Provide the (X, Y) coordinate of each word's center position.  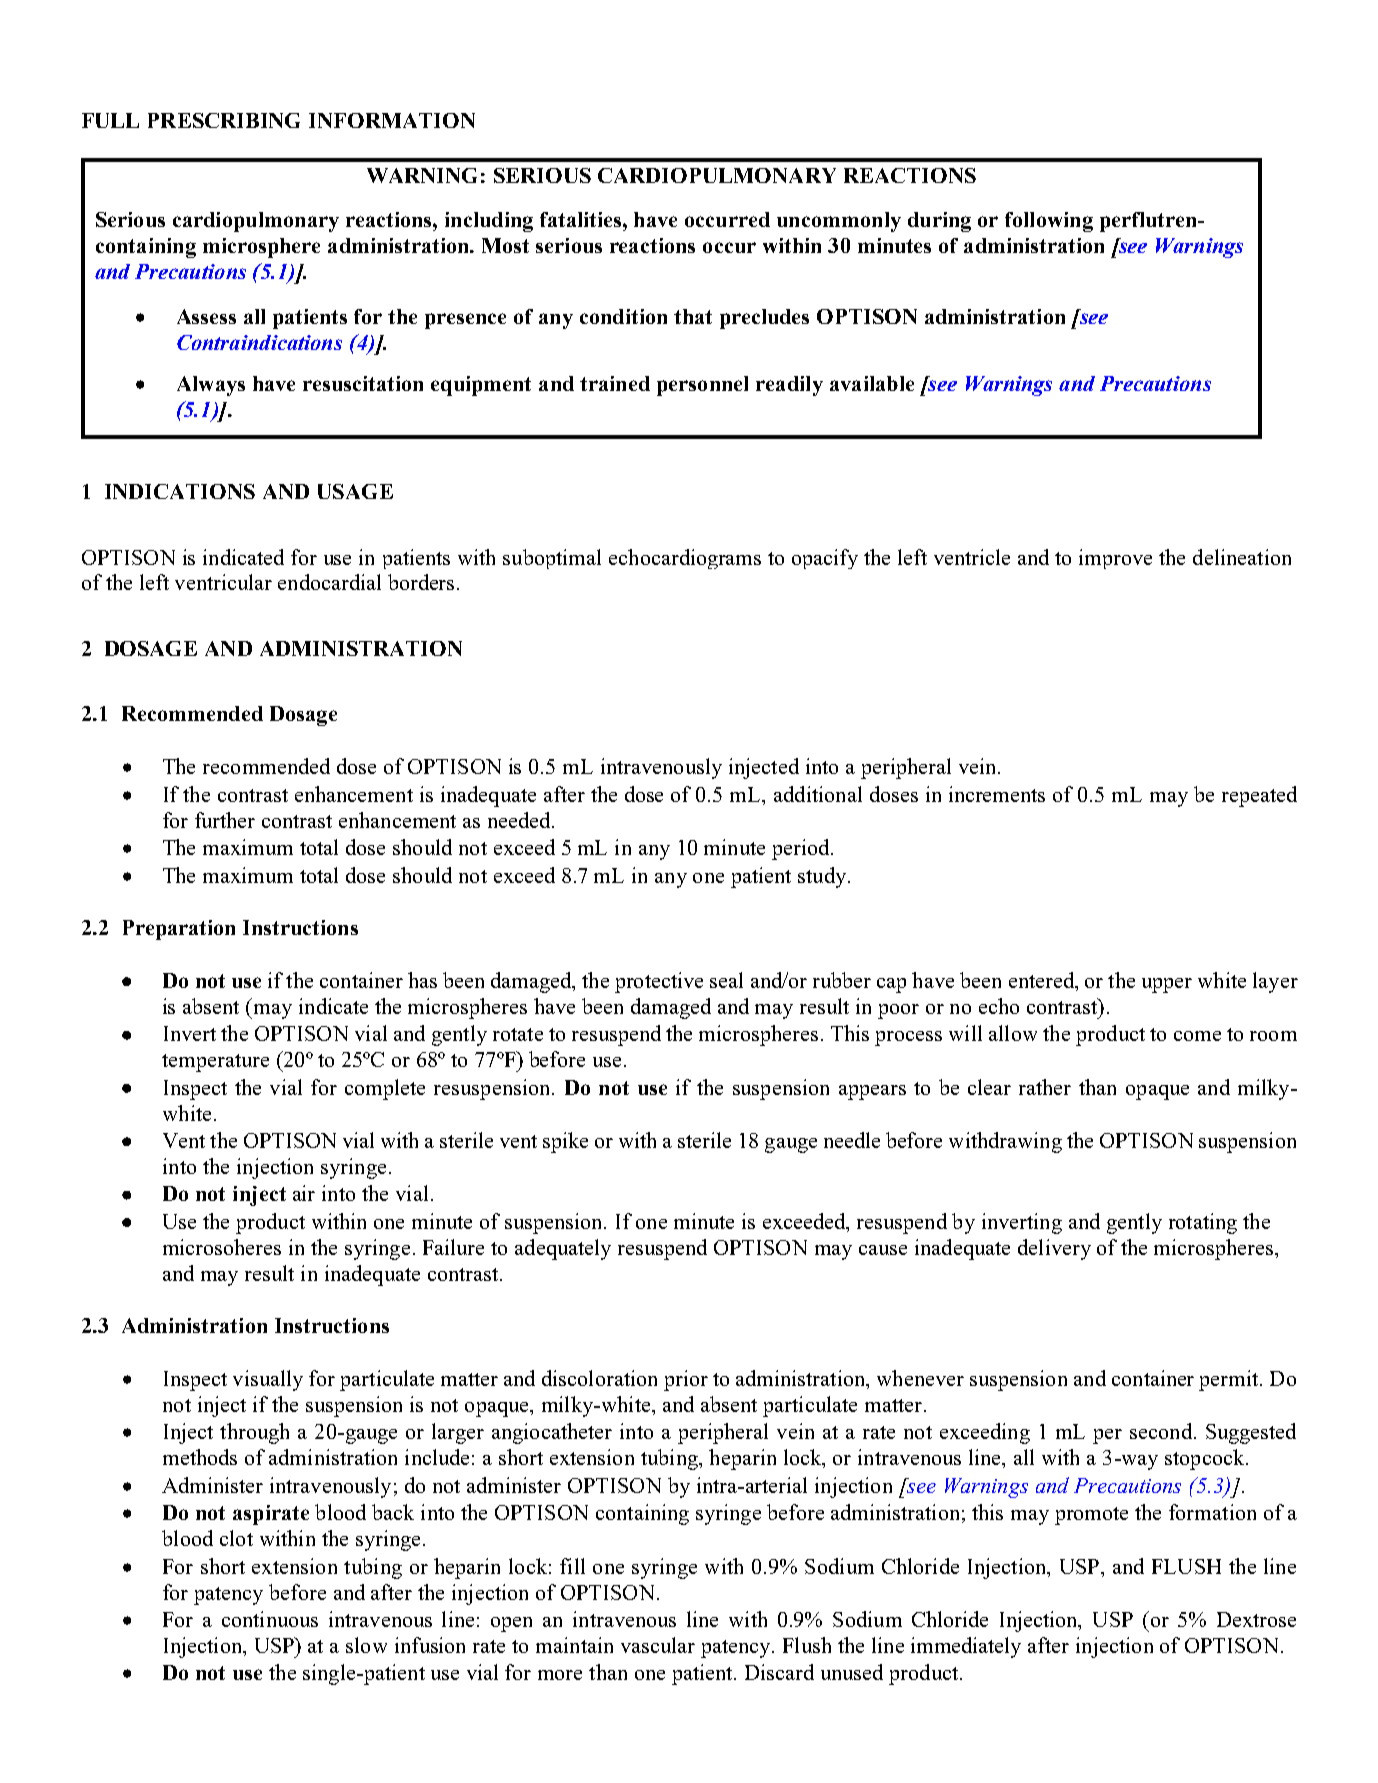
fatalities (582, 219)
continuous (270, 1619)
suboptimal (552, 559)
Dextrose (1256, 1619)
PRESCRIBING (224, 120)
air (304, 1193)
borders (421, 582)
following (1049, 222)
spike (565, 1142)
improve (1115, 559)
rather (1045, 1087)
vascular (658, 1645)
